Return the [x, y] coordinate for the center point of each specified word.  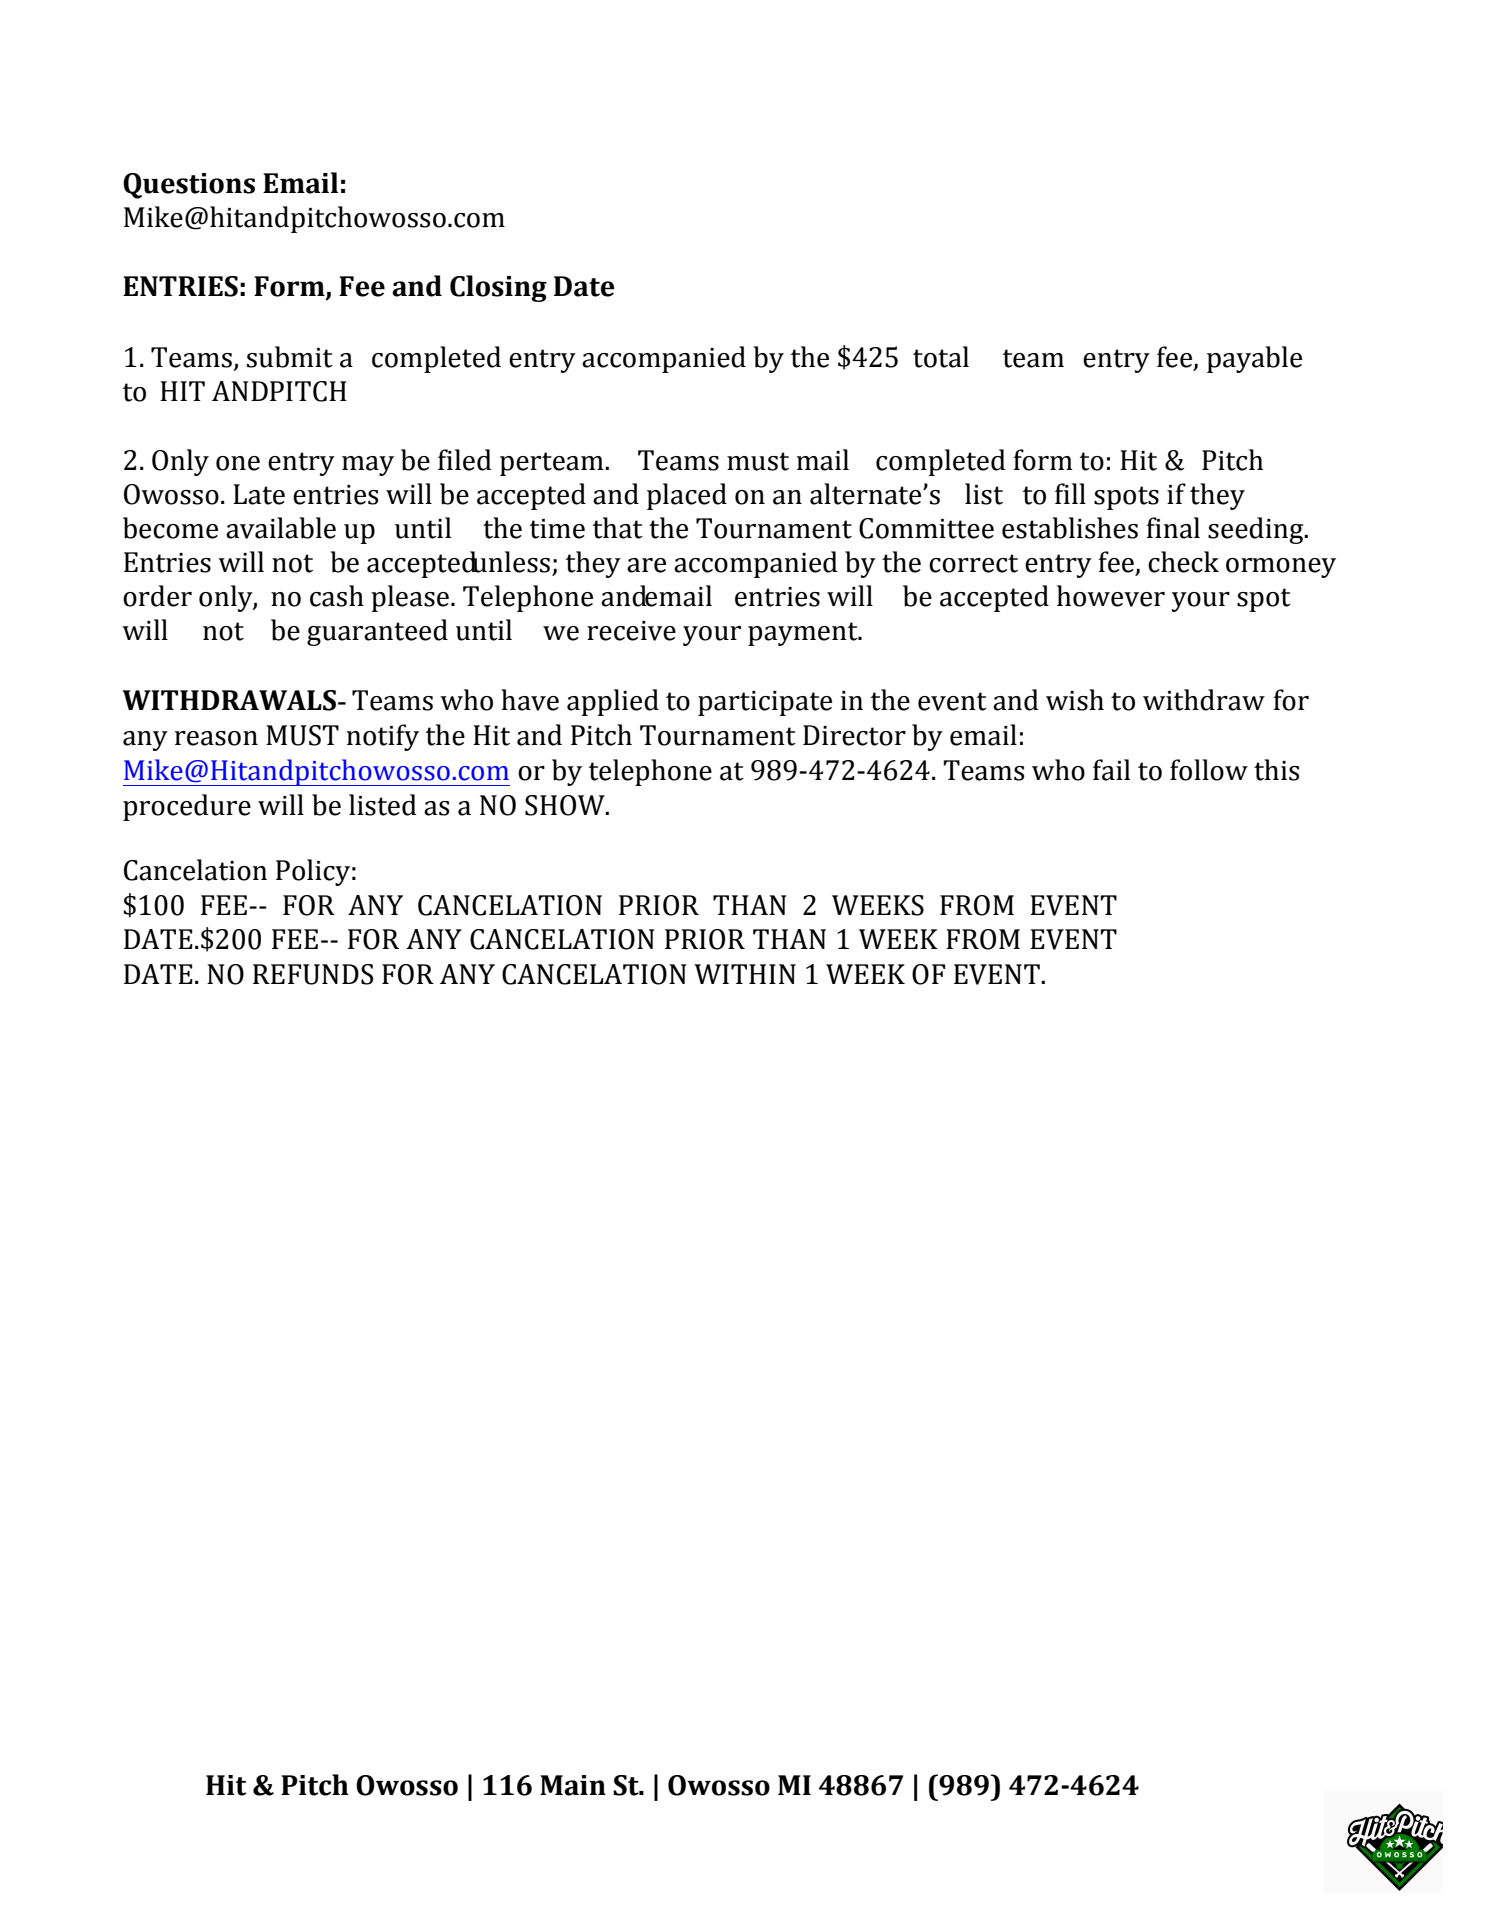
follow [1209, 770]
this [1276, 770]
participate [765, 703]
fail [1111, 770]
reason [216, 738]
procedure [187, 807]
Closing [498, 288]
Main [573, 1785]
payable [1254, 359]
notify [383, 737]
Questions [189, 186]
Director [854, 735]
